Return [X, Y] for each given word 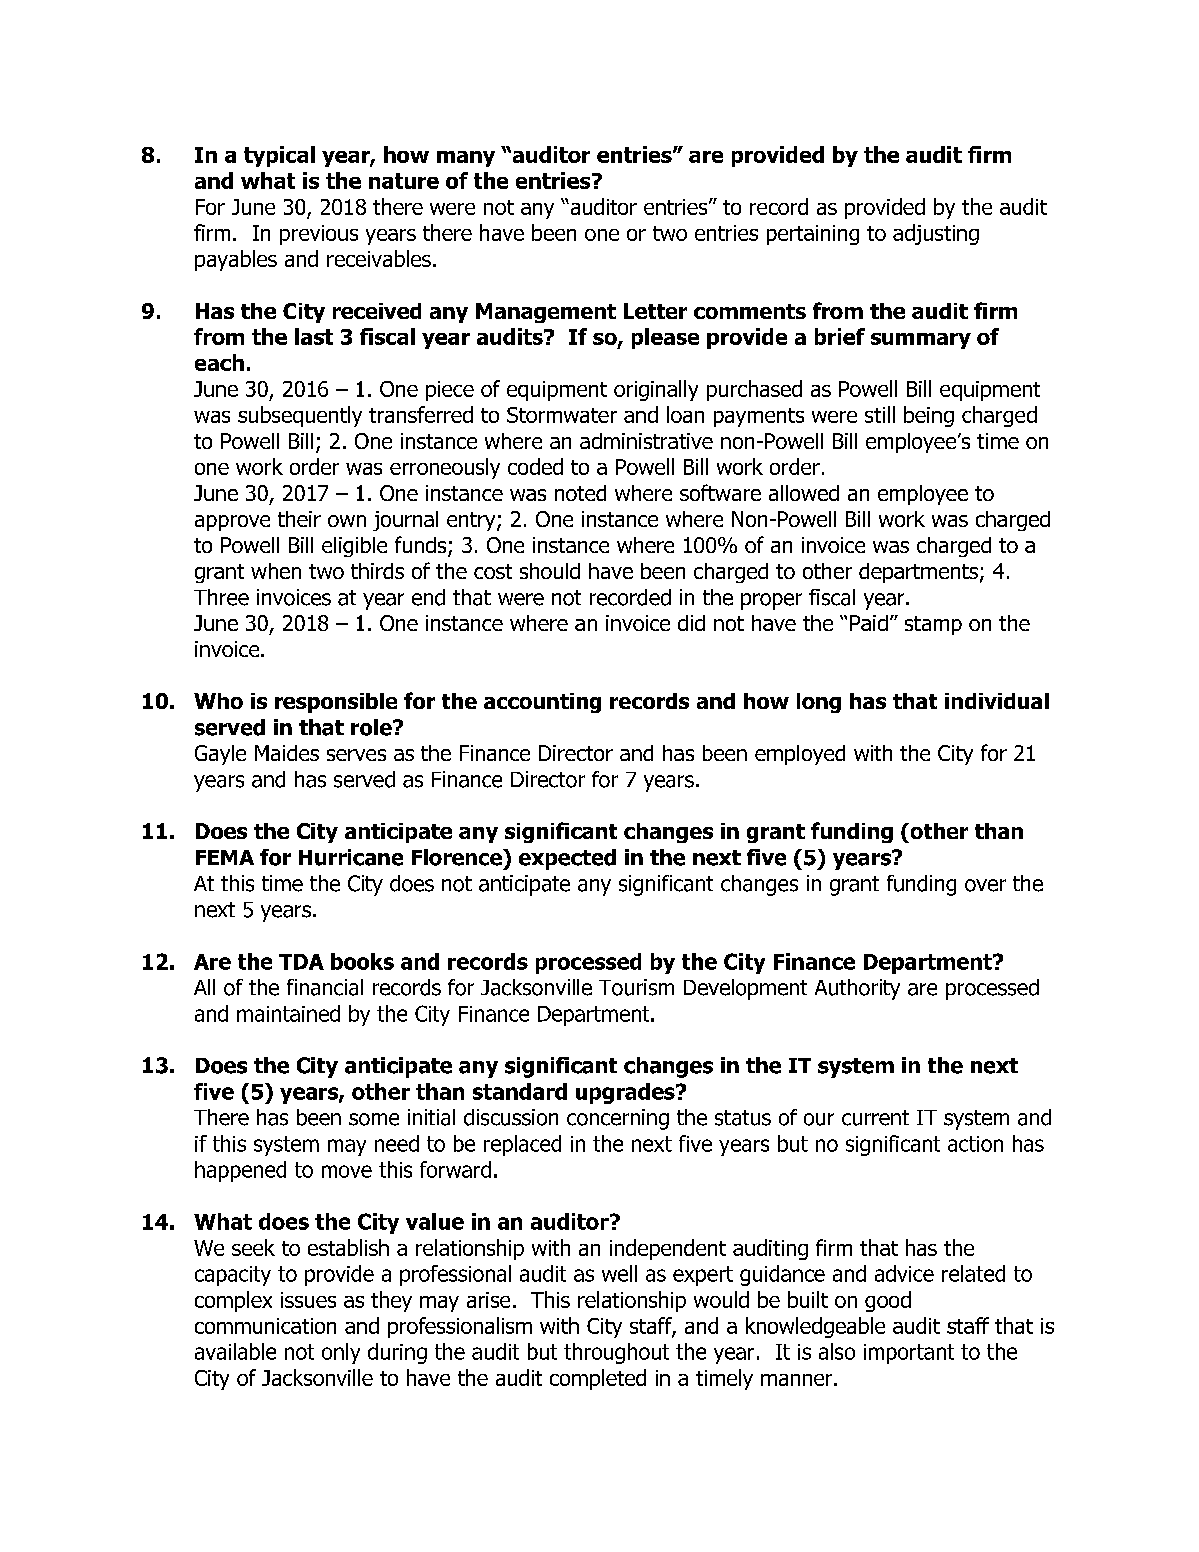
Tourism [636, 987]
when [276, 571]
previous [319, 235]
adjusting [936, 234]
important [909, 1354]
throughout [616, 1353]
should [550, 571]
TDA [301, 962]
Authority [857, 989]
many [466, 159]
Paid [869, 623]
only [341, 1353]
